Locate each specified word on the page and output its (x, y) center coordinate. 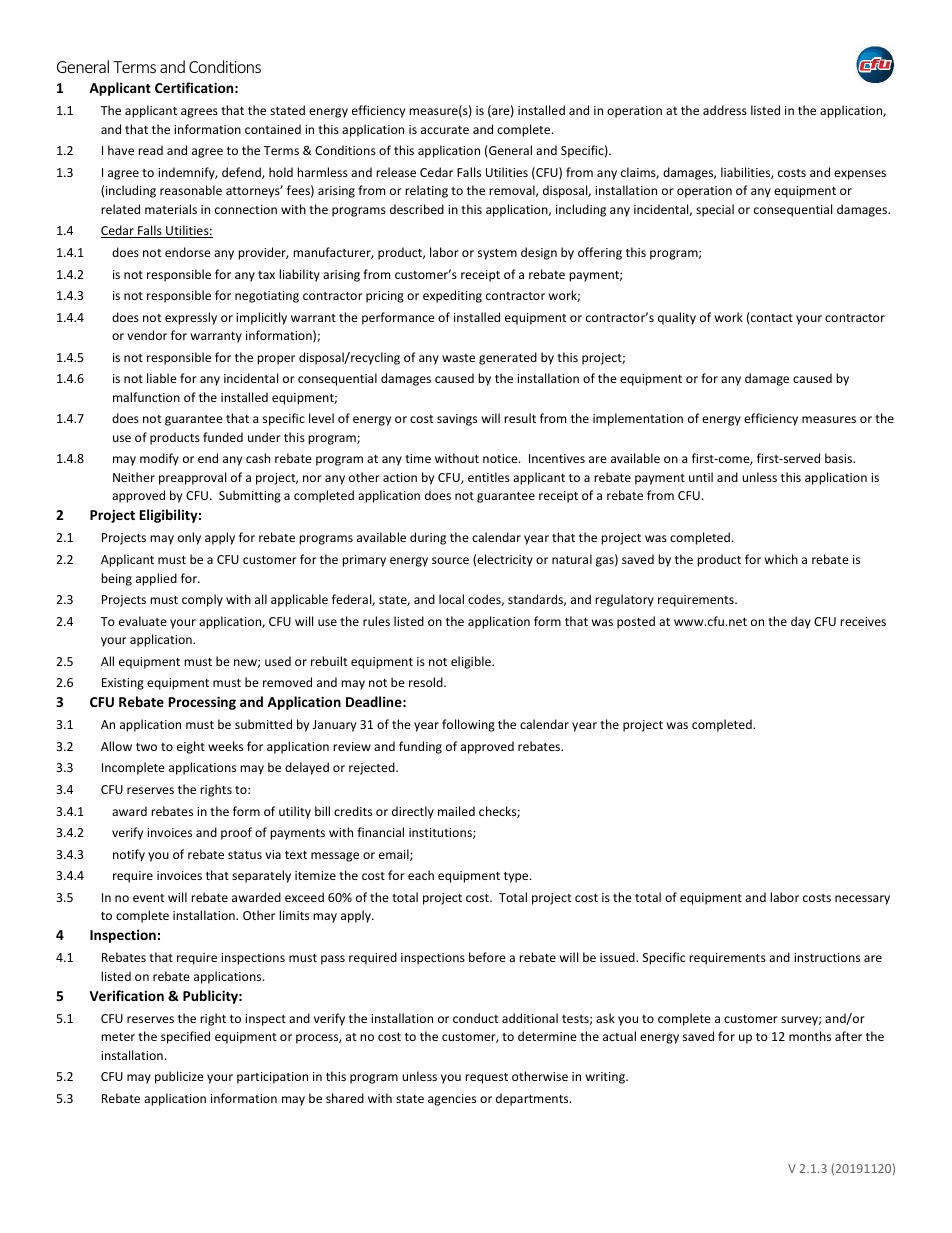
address (725, 110)
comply (202, 600)
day (801, 622)
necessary (862, 900)
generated (508, 358)
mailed (456, 811)
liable (162, 378)
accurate (445, 130)
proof (236, 833)
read (150, 150)
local (451, 599)
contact (771, 317)
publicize (179, 1077)
